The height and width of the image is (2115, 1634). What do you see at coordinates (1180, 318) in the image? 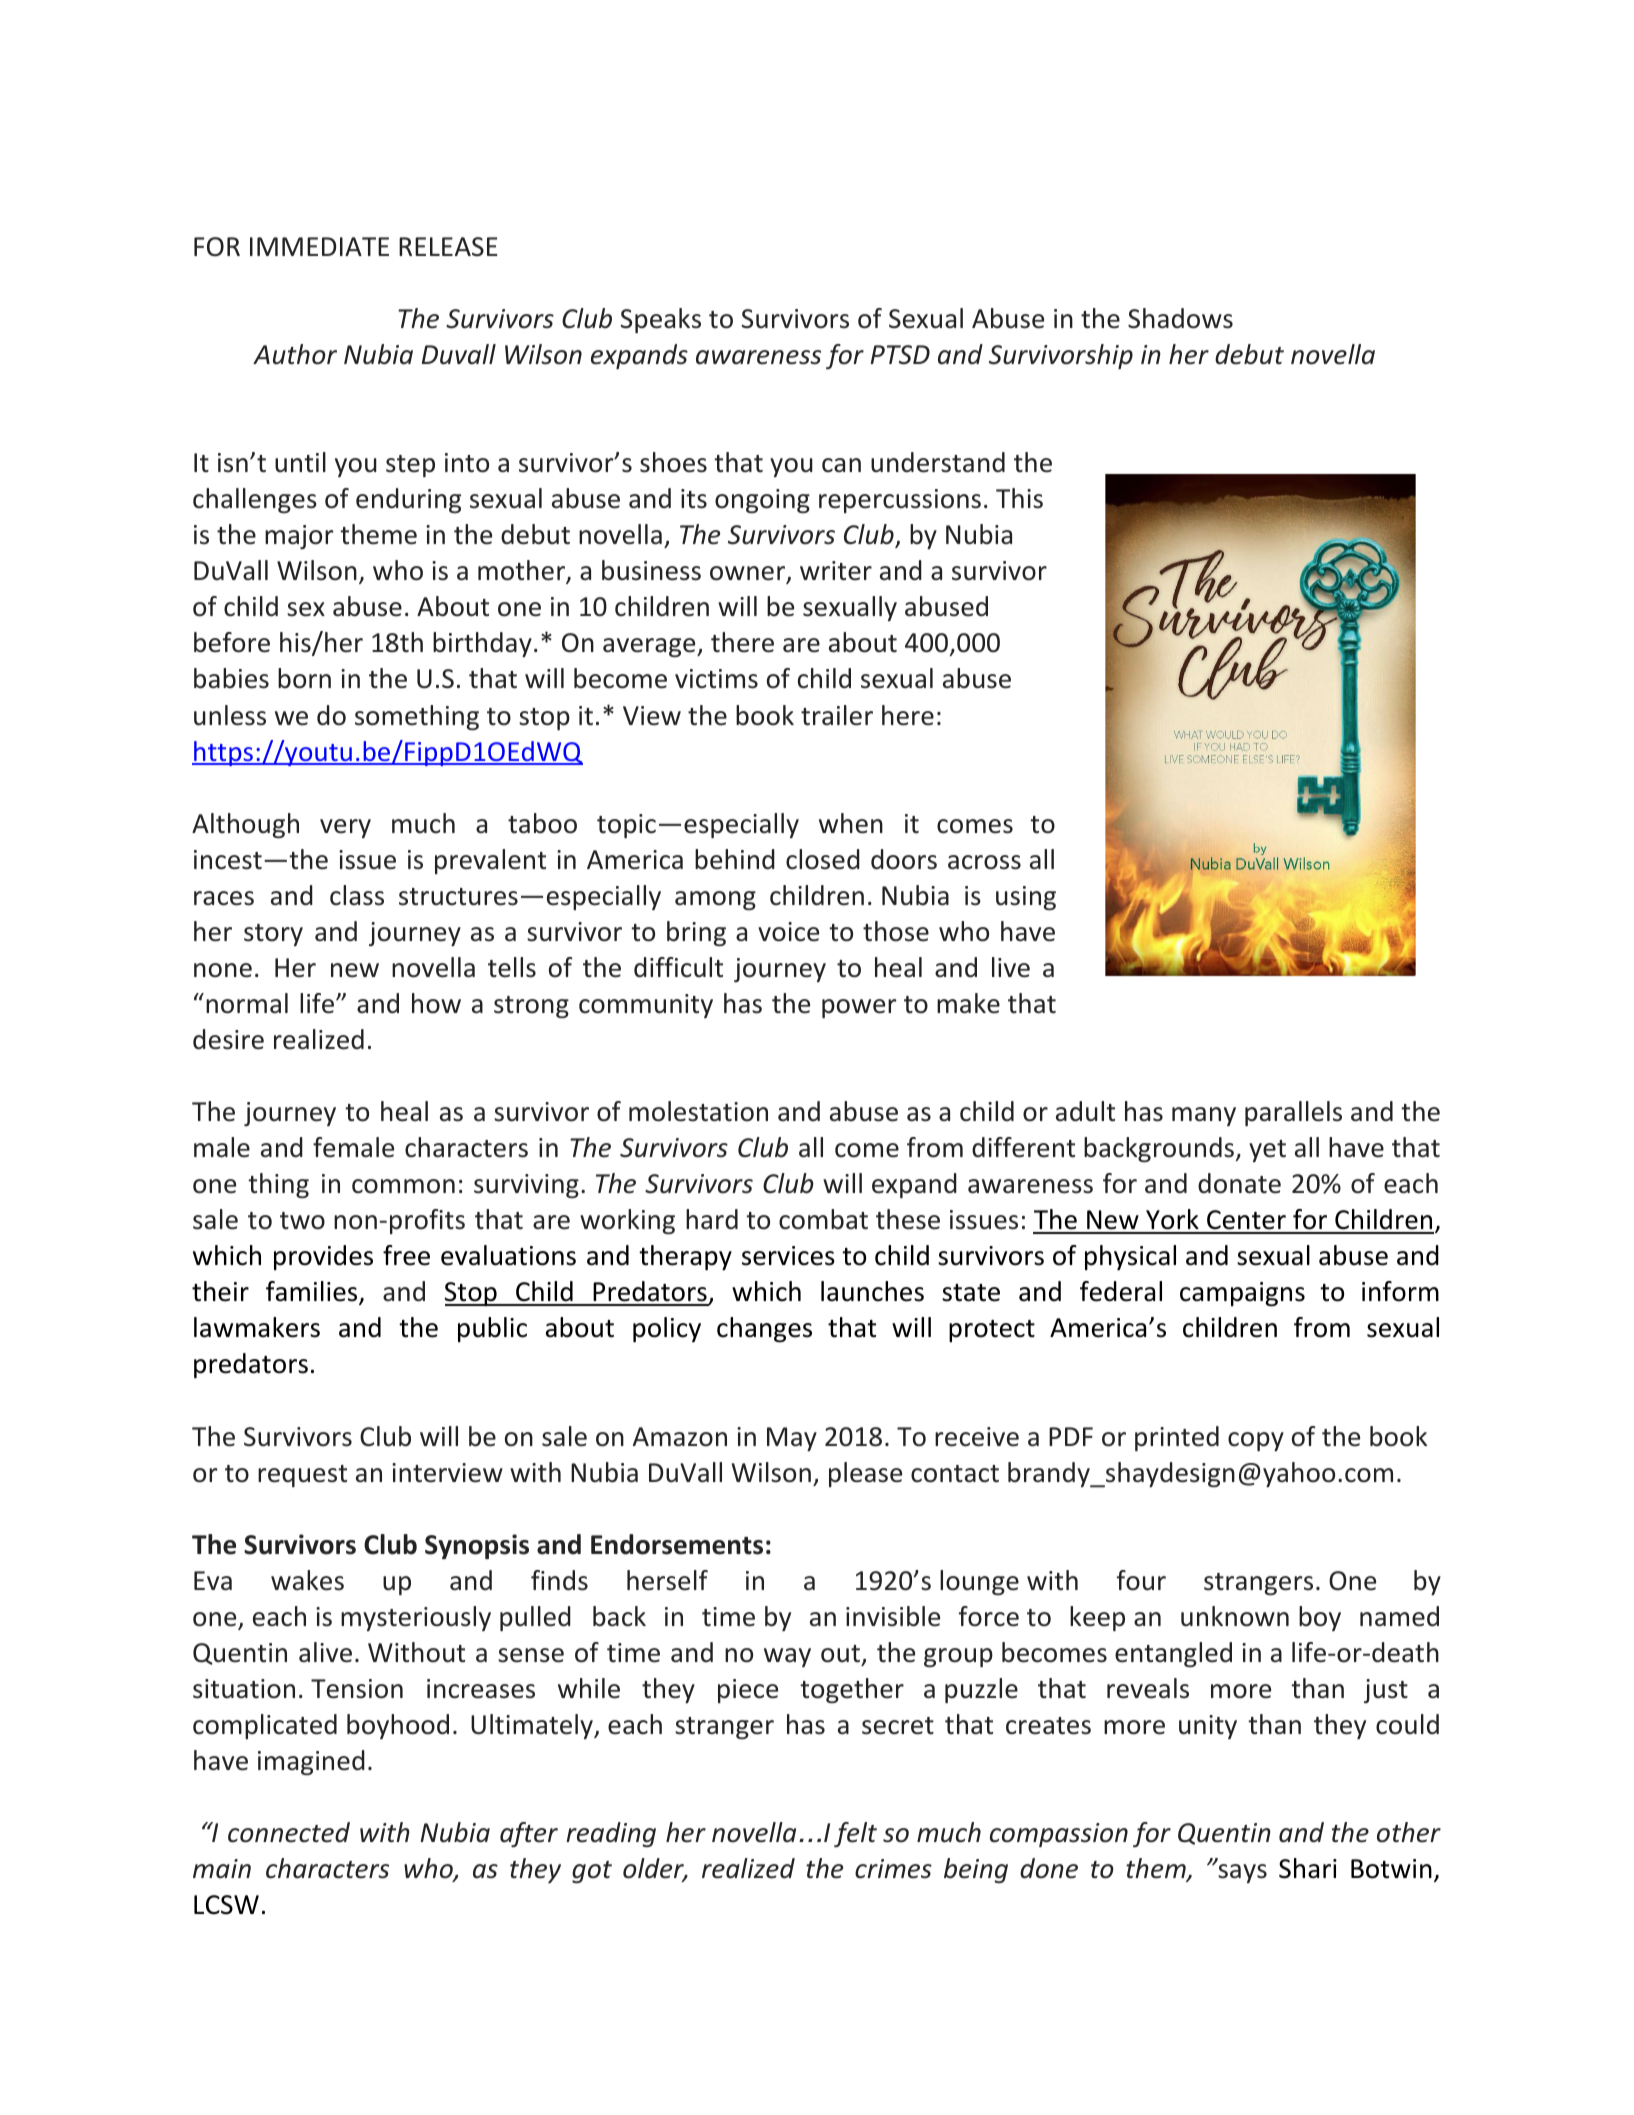
I see `Shadows` at bounding box center [1180, 318].
